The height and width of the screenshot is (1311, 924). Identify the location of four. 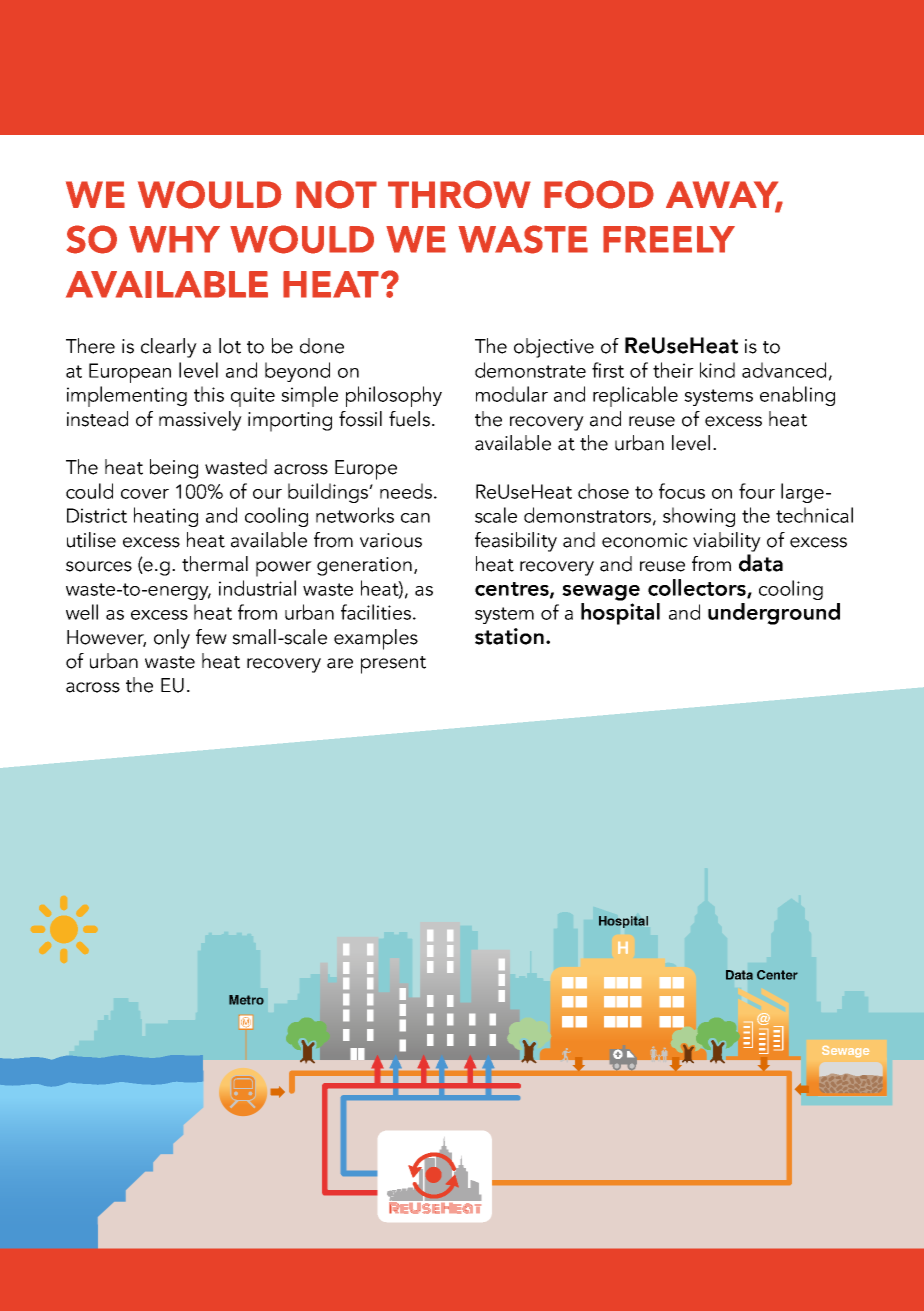
(757, 491).
